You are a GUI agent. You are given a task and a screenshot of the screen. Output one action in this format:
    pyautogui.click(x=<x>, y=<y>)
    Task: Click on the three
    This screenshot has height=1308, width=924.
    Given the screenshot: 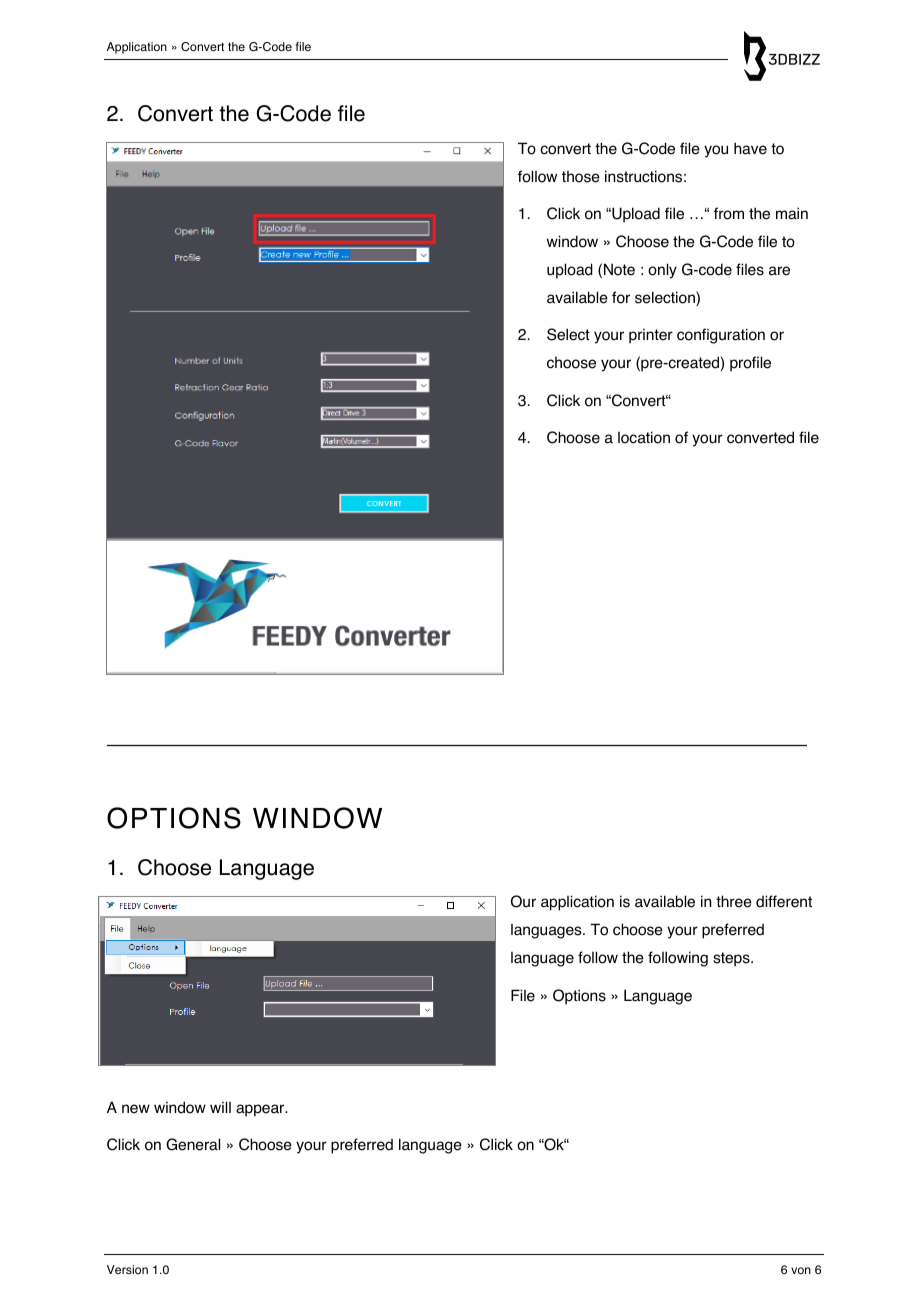 What is the action you would take?
    pyautogui.click(x=734, y=901)
